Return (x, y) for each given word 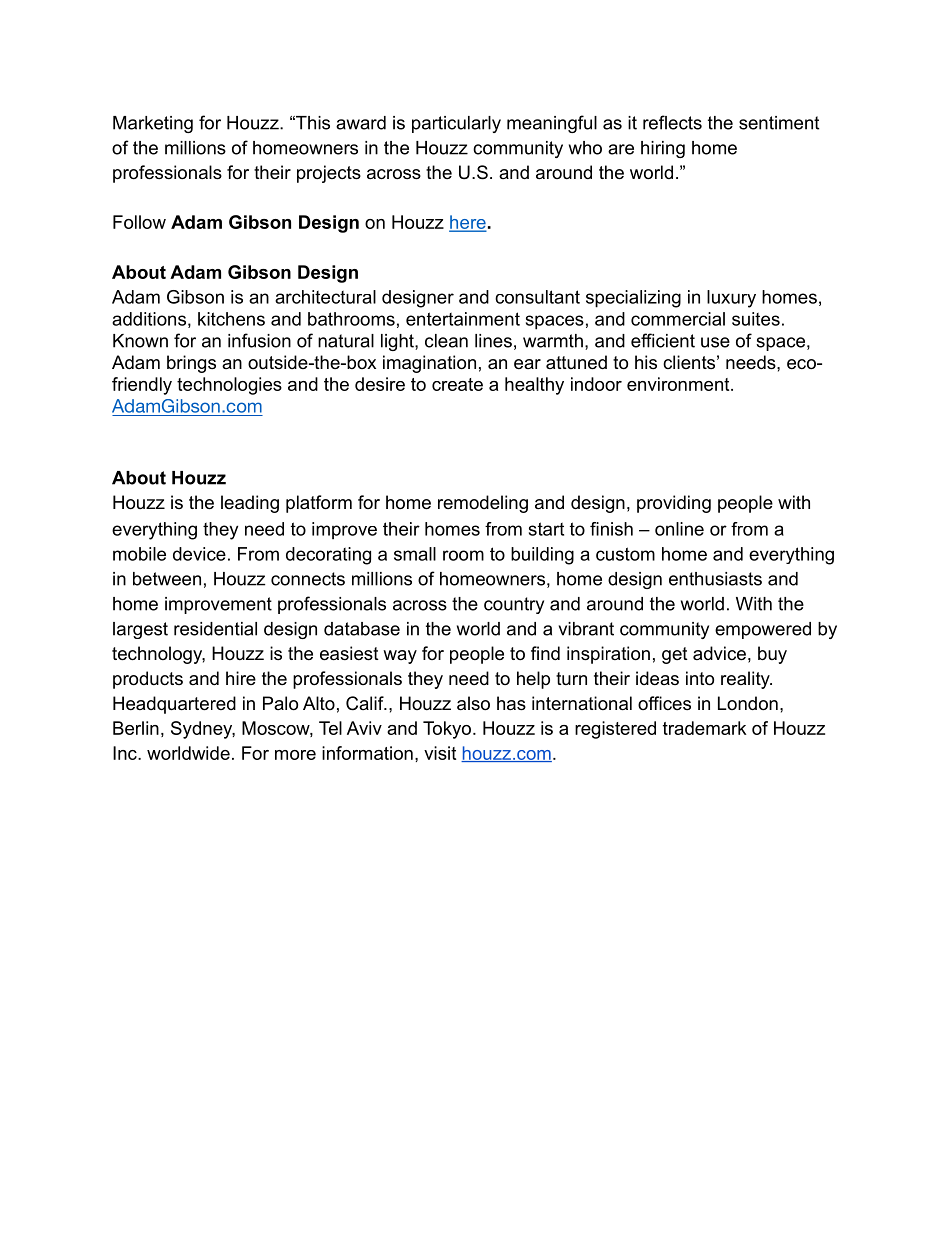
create (457, 384)
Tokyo (447, 730)
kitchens (231, 319)
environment (679, 384)
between (167, 579)
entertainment (463, 319)
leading (250, 504)
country (514, 605)
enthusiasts (715, 579)
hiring (663, 149)
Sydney (203, 730)
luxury (731, 299)
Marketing (153, 124)
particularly (456, 124)
